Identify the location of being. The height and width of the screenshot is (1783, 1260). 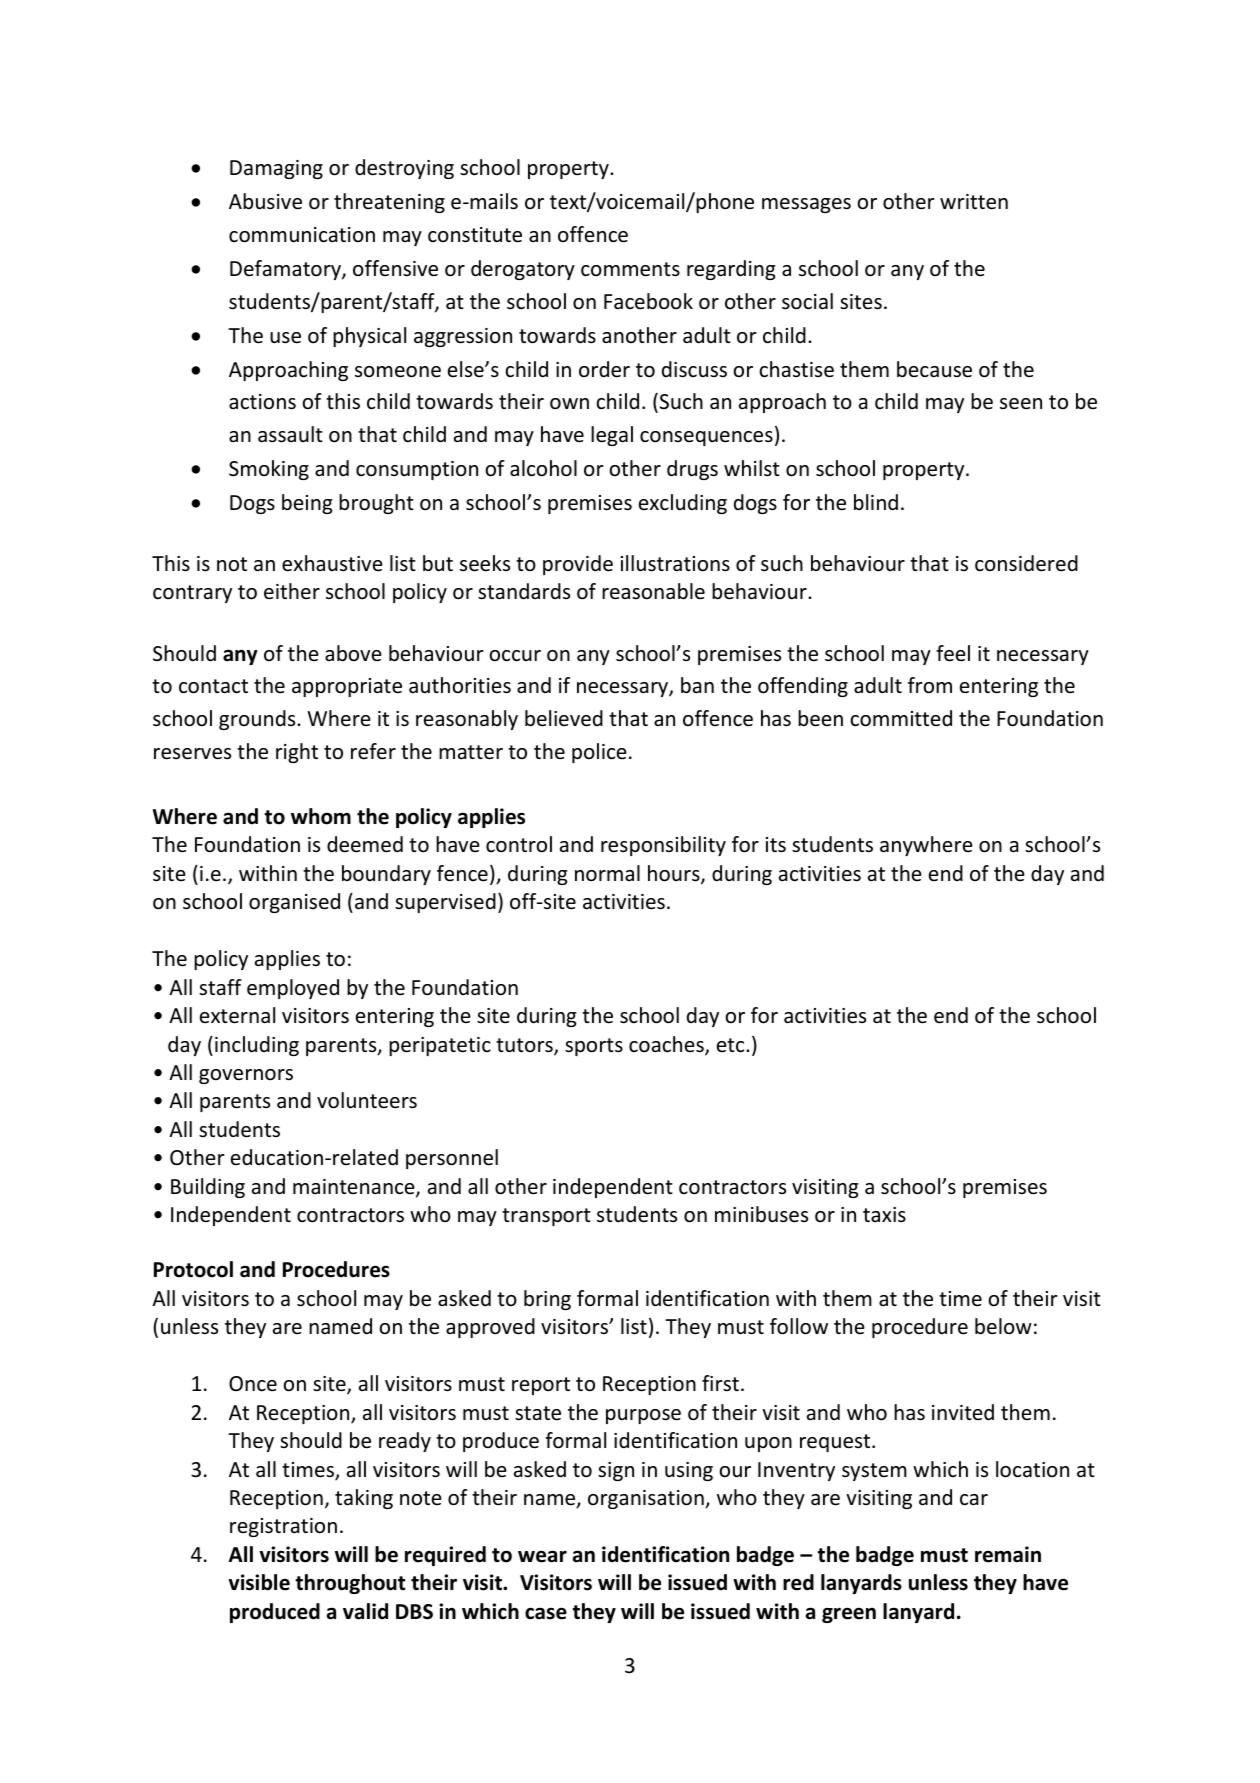
(307, 504).
